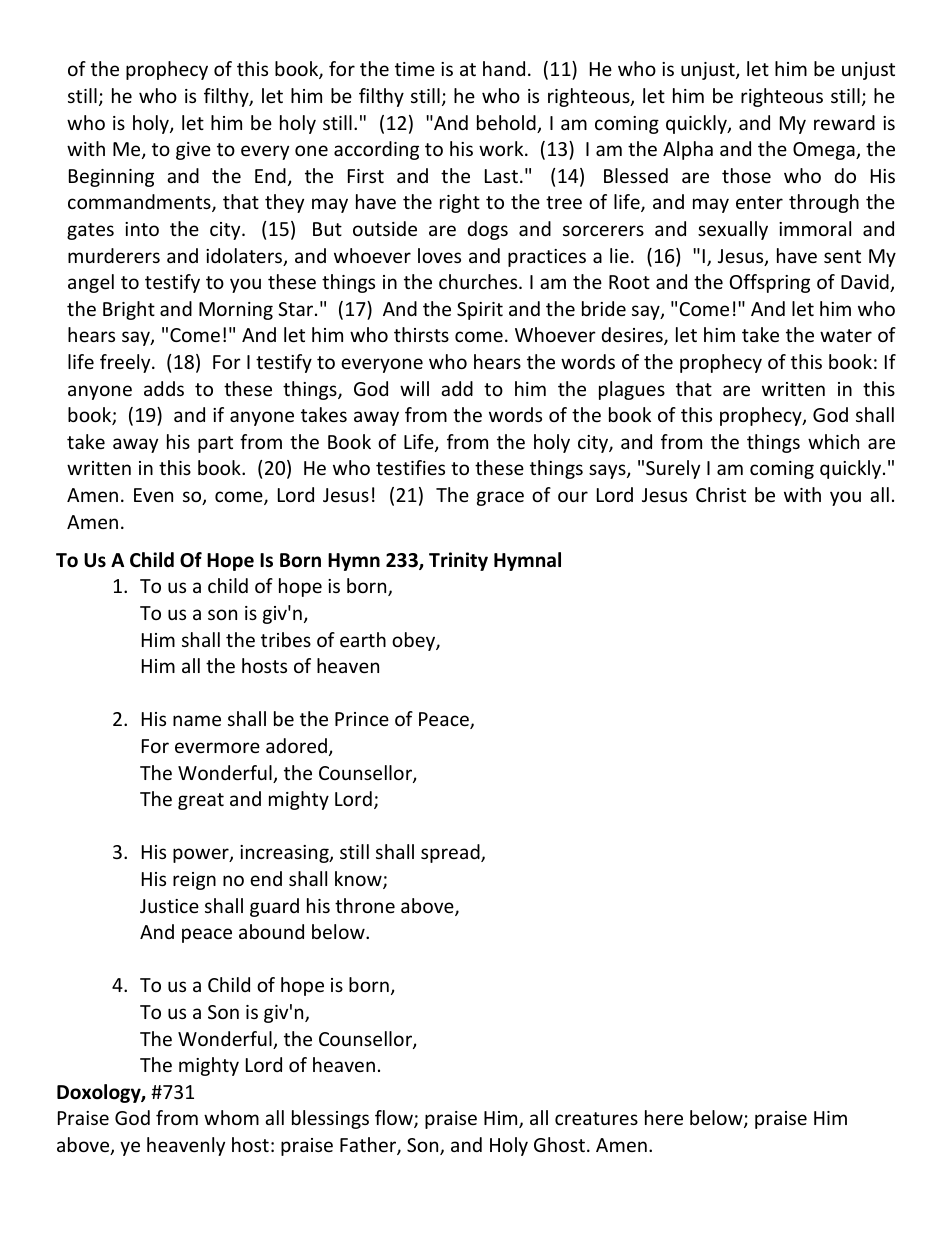 The image size is (952, 1233). What do you see at coordinates (721, 494) in the screenshot?
I see `Christ` at bounding box center [721, 494].
